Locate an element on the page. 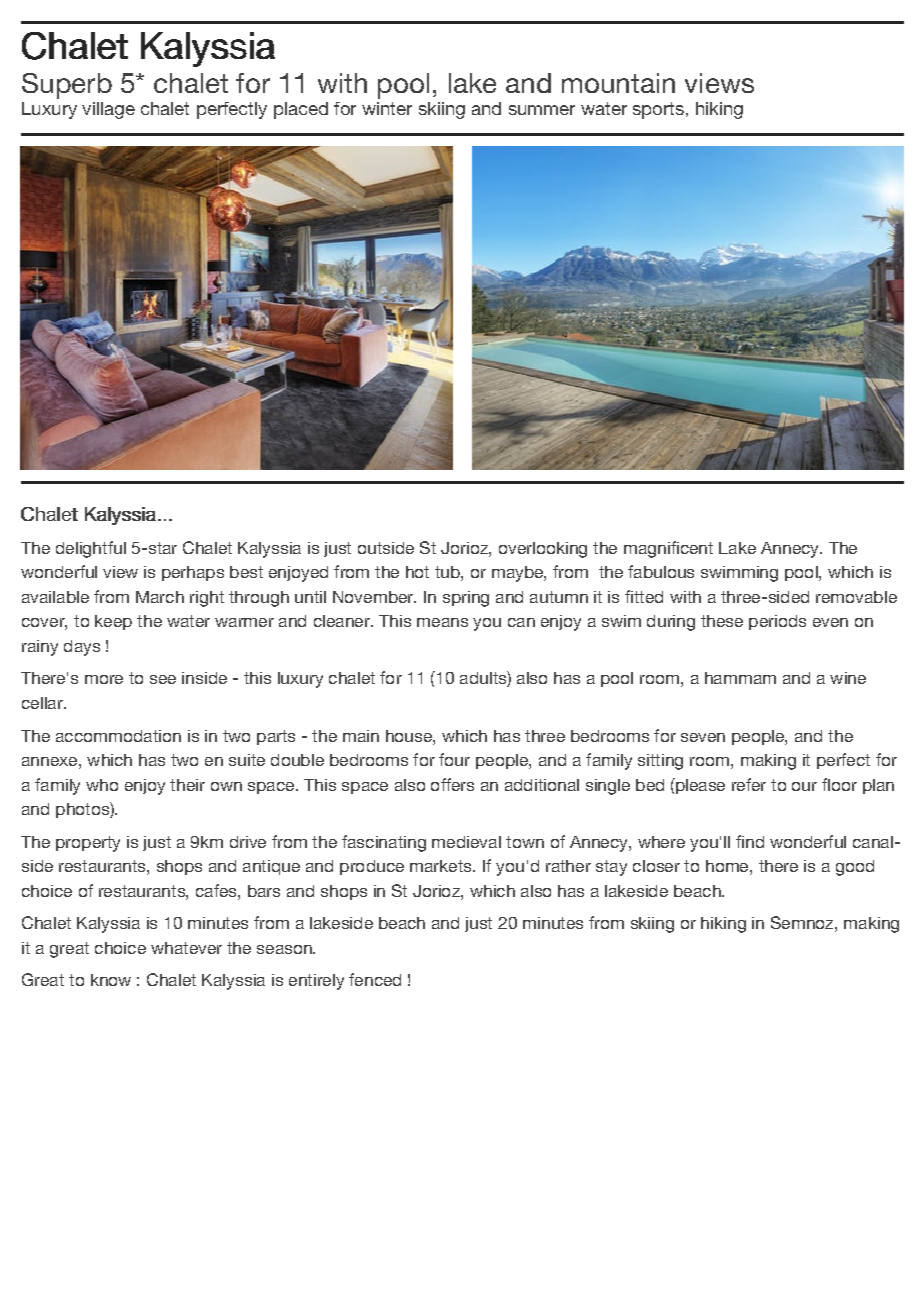  winter is located at coordinates (387, 108).
